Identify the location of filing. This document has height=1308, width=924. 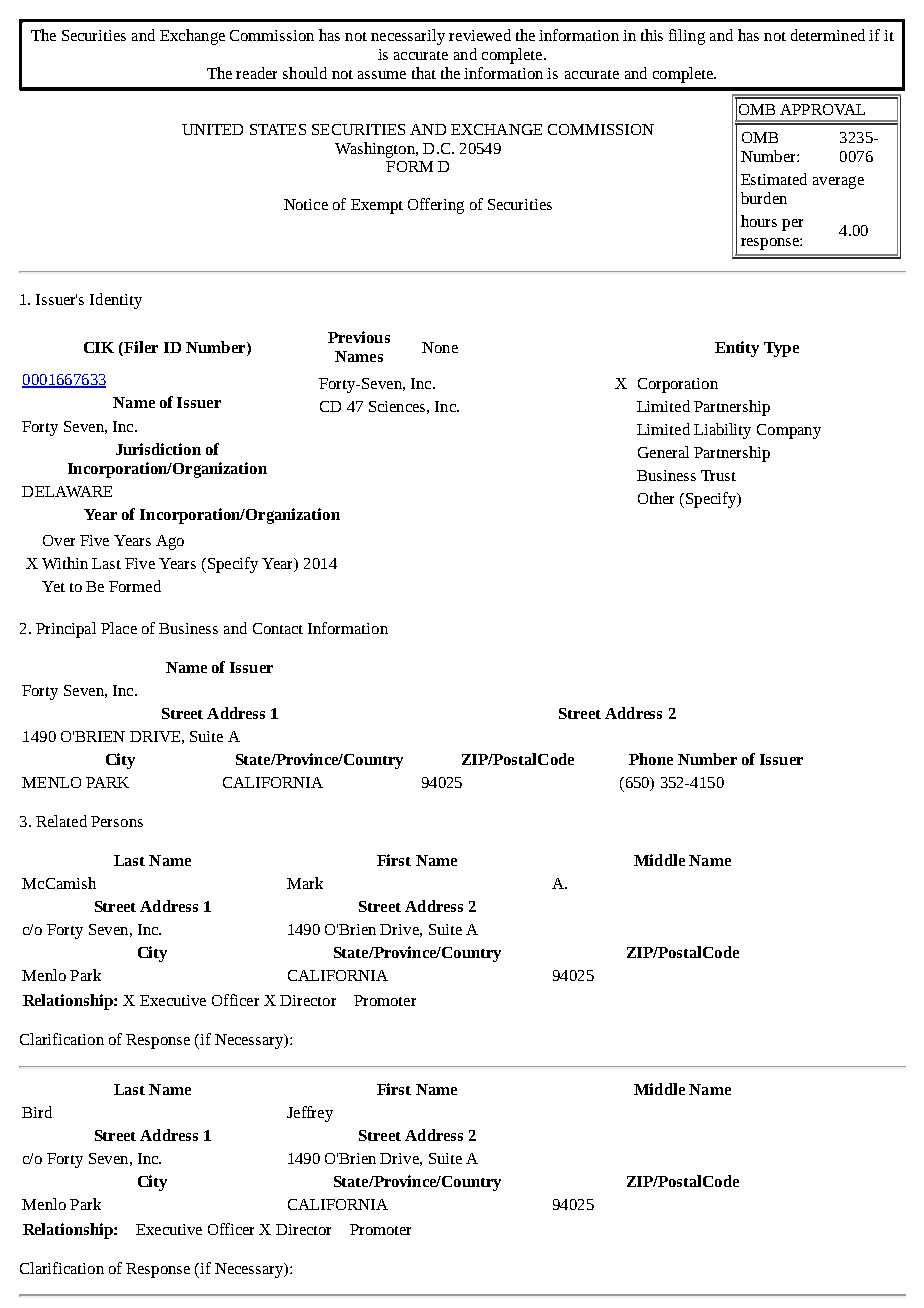
(687, 37).
